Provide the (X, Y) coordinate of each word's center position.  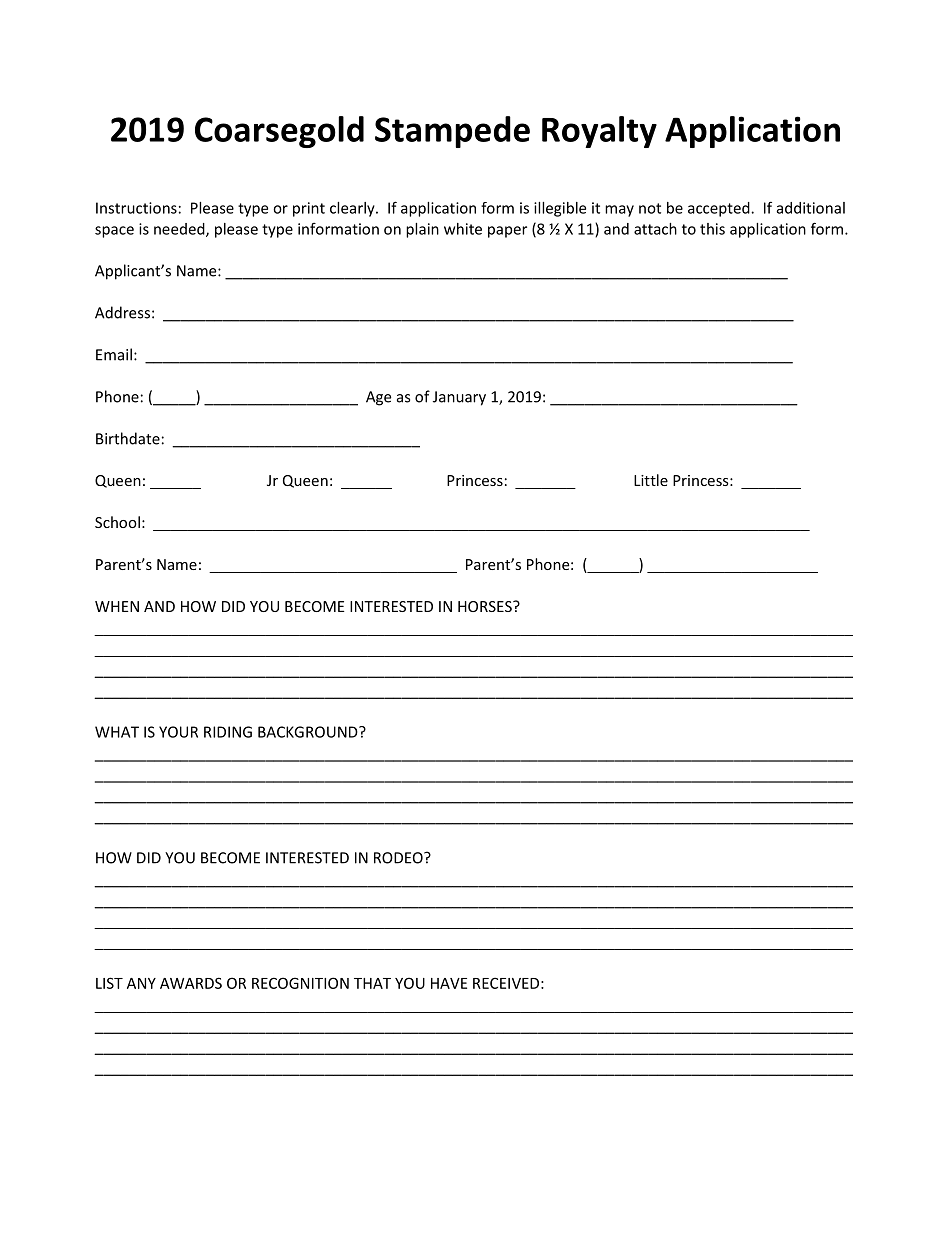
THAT (372, 983)
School (117, 522)
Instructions (136, 208)
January (459, 398)
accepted (720, 209)
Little (651, 480)
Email (114, 354)
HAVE (449, 983)
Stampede (452, 132)
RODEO (399, 858)
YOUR (178, 732)
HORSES (486, 606)
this (712, 229)
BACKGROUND (309, 732)
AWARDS (191, 983)
